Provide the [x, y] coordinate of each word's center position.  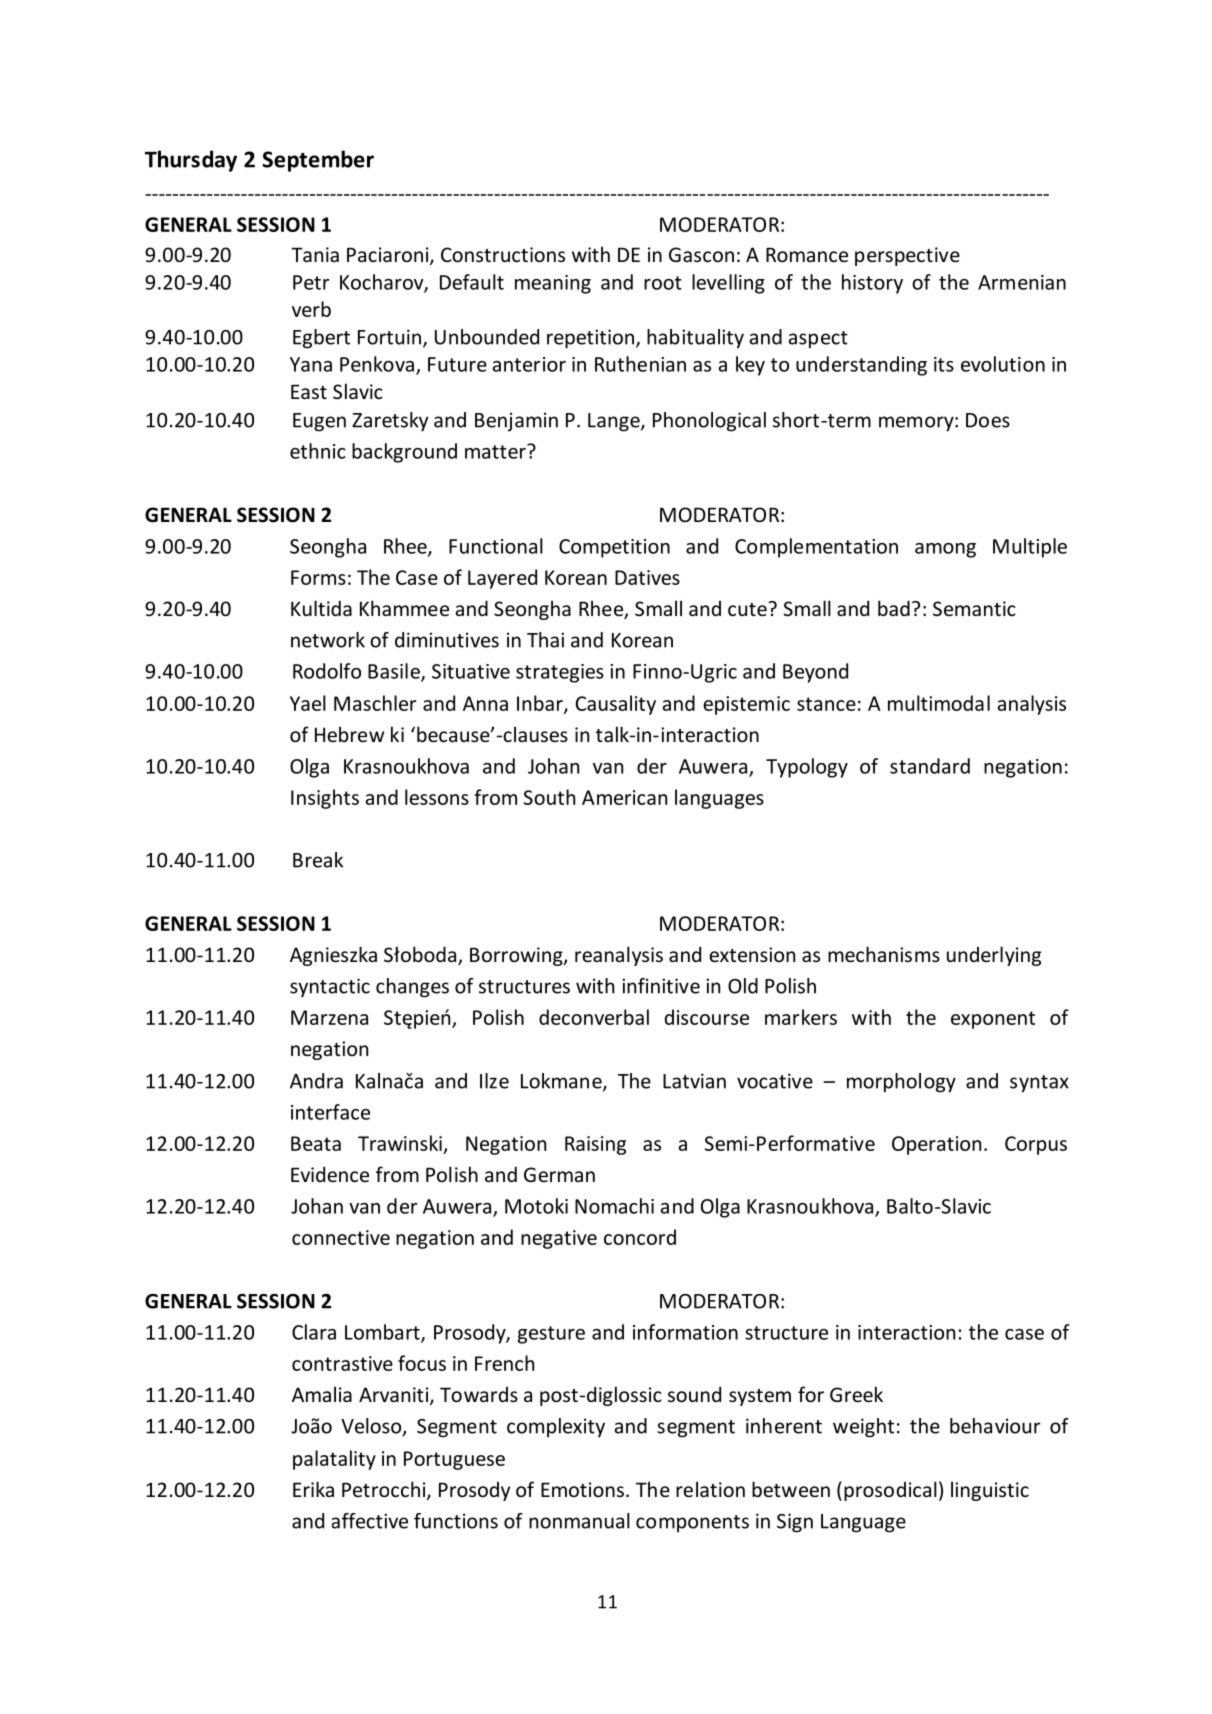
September [318, 161]
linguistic [990, 1491]
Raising [595, 1145]
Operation [936, 1145]
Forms [318, 577]
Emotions [582, 1489]
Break [318, 860]
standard [930, 766]
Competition [614, 548]
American [624, 797]
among [945, 550]
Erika [313, 1489]
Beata [316, 1143]
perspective [907, 256]
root [663, 283]
